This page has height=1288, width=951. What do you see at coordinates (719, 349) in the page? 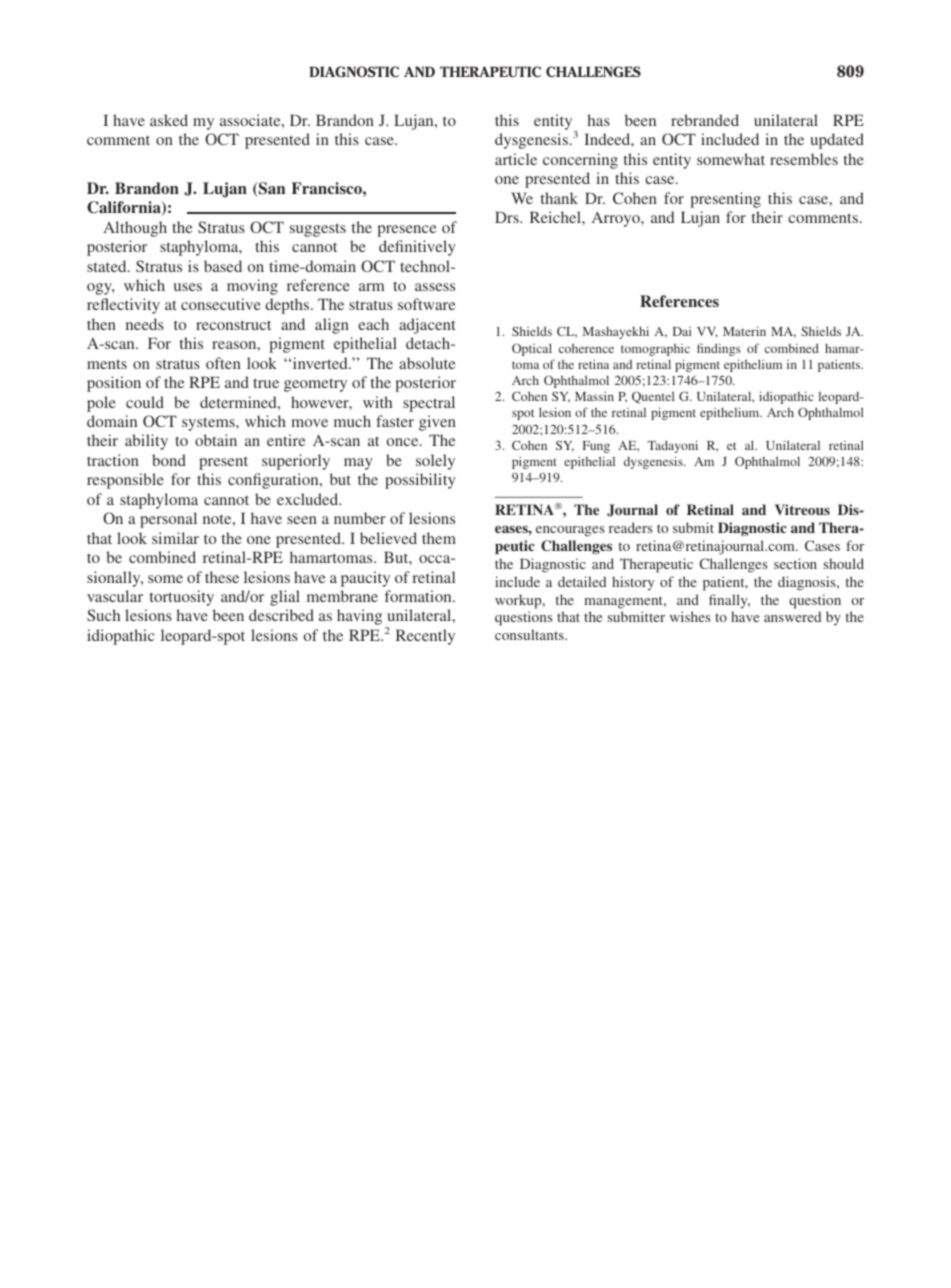
I see `findings` at bounding box center [719, 349].
